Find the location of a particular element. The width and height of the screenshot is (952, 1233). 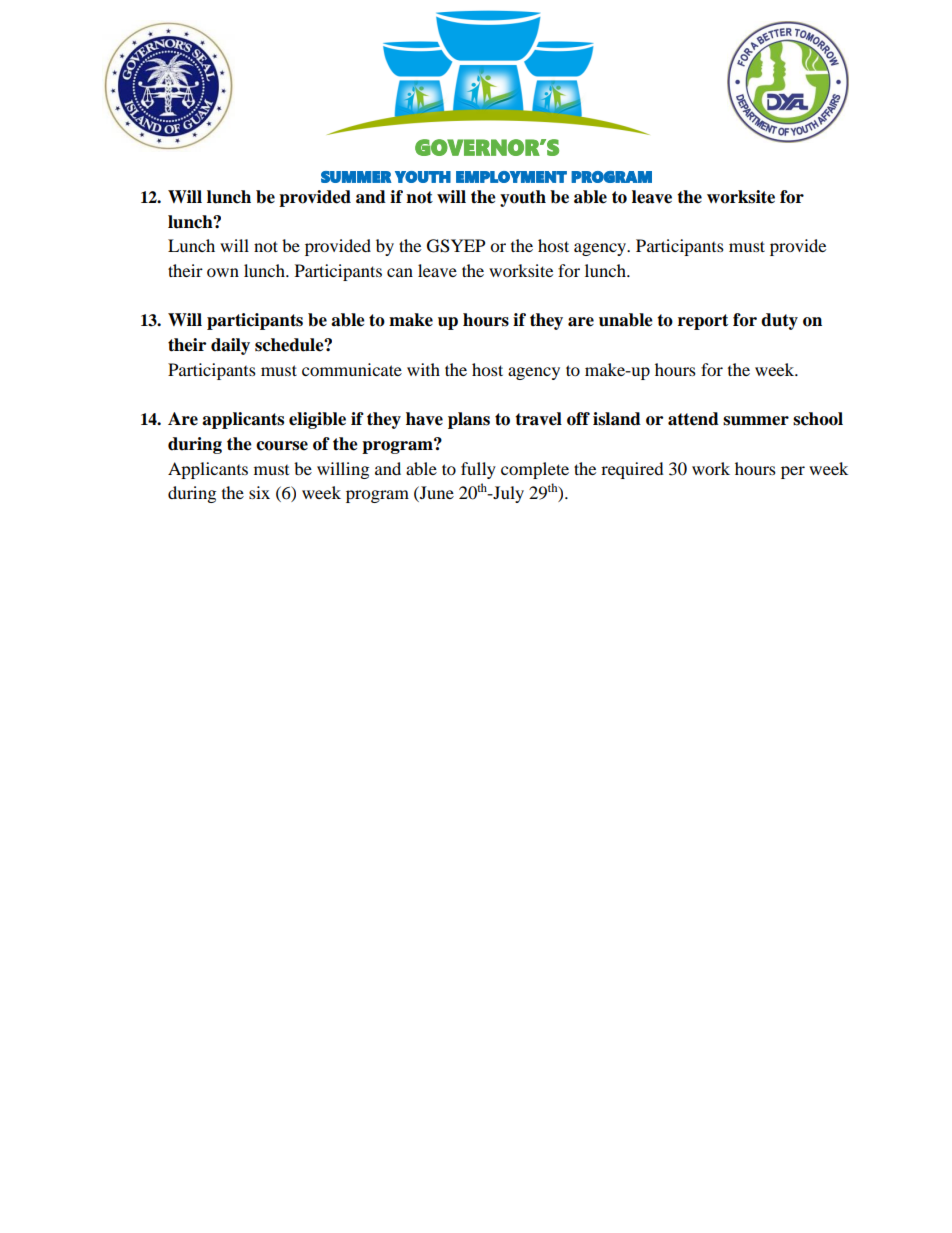

own is located at coordinates (223, 272).
